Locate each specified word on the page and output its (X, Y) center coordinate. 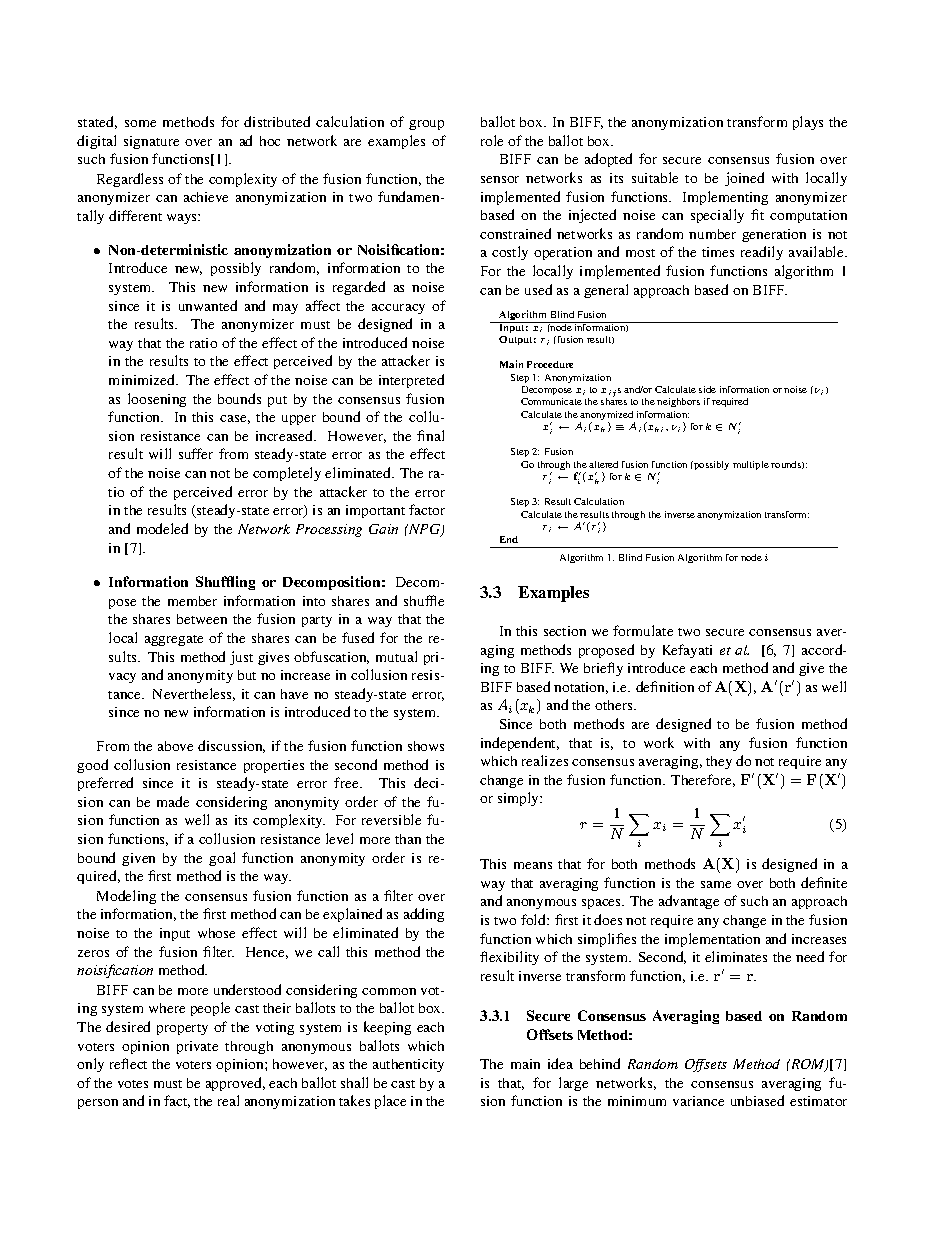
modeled (162, 528)
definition (665, 686)
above (175, 746)
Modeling (126, 897)
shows (426, 746)
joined (744, 179)
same (716, 884)
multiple (751, 465)
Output (517, 340)
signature (151, 142)
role (492, 140)
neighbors (678, 402)
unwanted (208, 305)
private (197, 1047)
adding (424, 915)
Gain (383, 529)
